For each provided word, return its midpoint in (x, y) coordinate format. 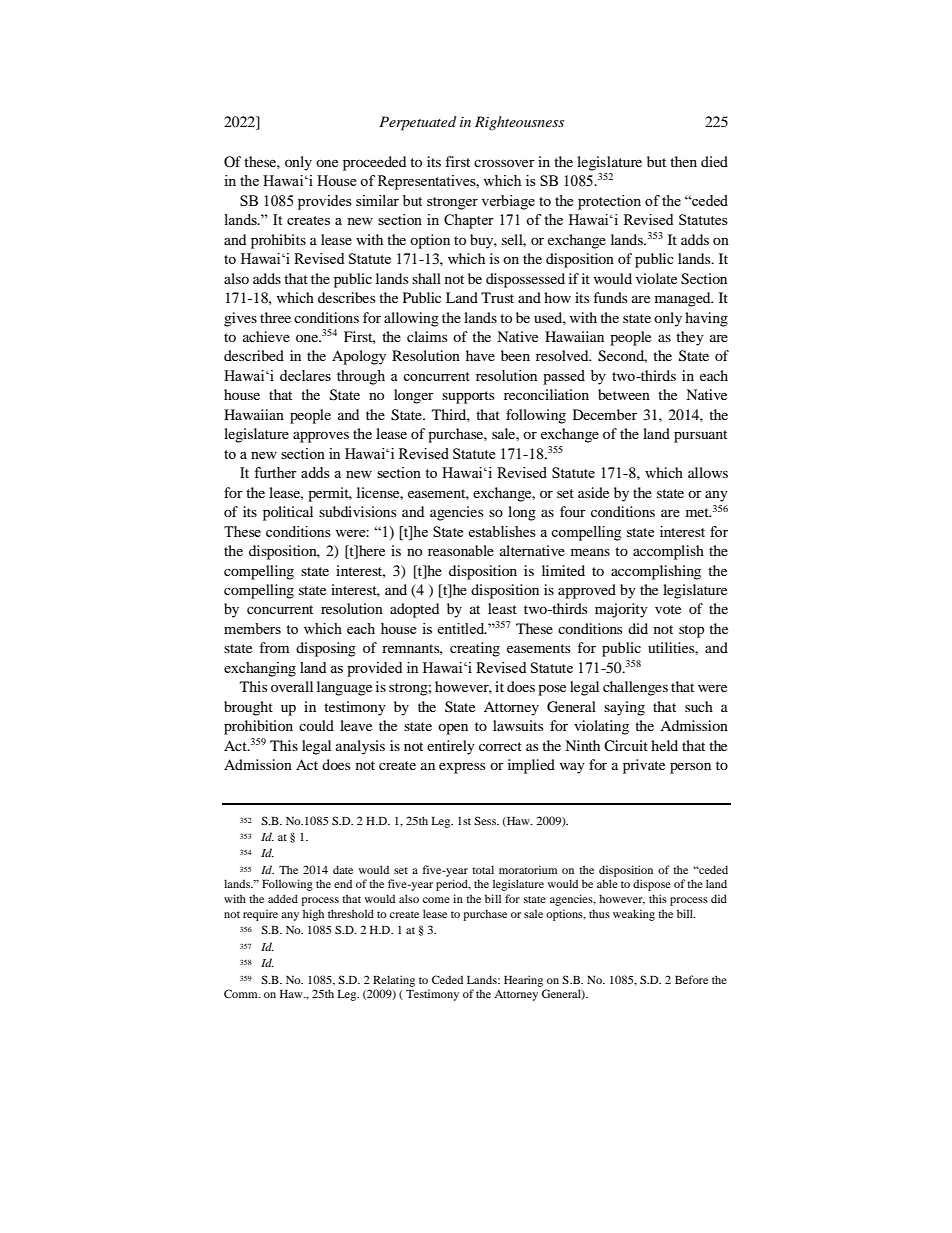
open (453, 729)
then (683, 161)
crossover (504, 163)
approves (321, 437)
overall (292, 686)
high (313, 915)
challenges (635, 688)
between (624, 394)
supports (468, 397)
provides (325, 202)
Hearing (523, 981)
